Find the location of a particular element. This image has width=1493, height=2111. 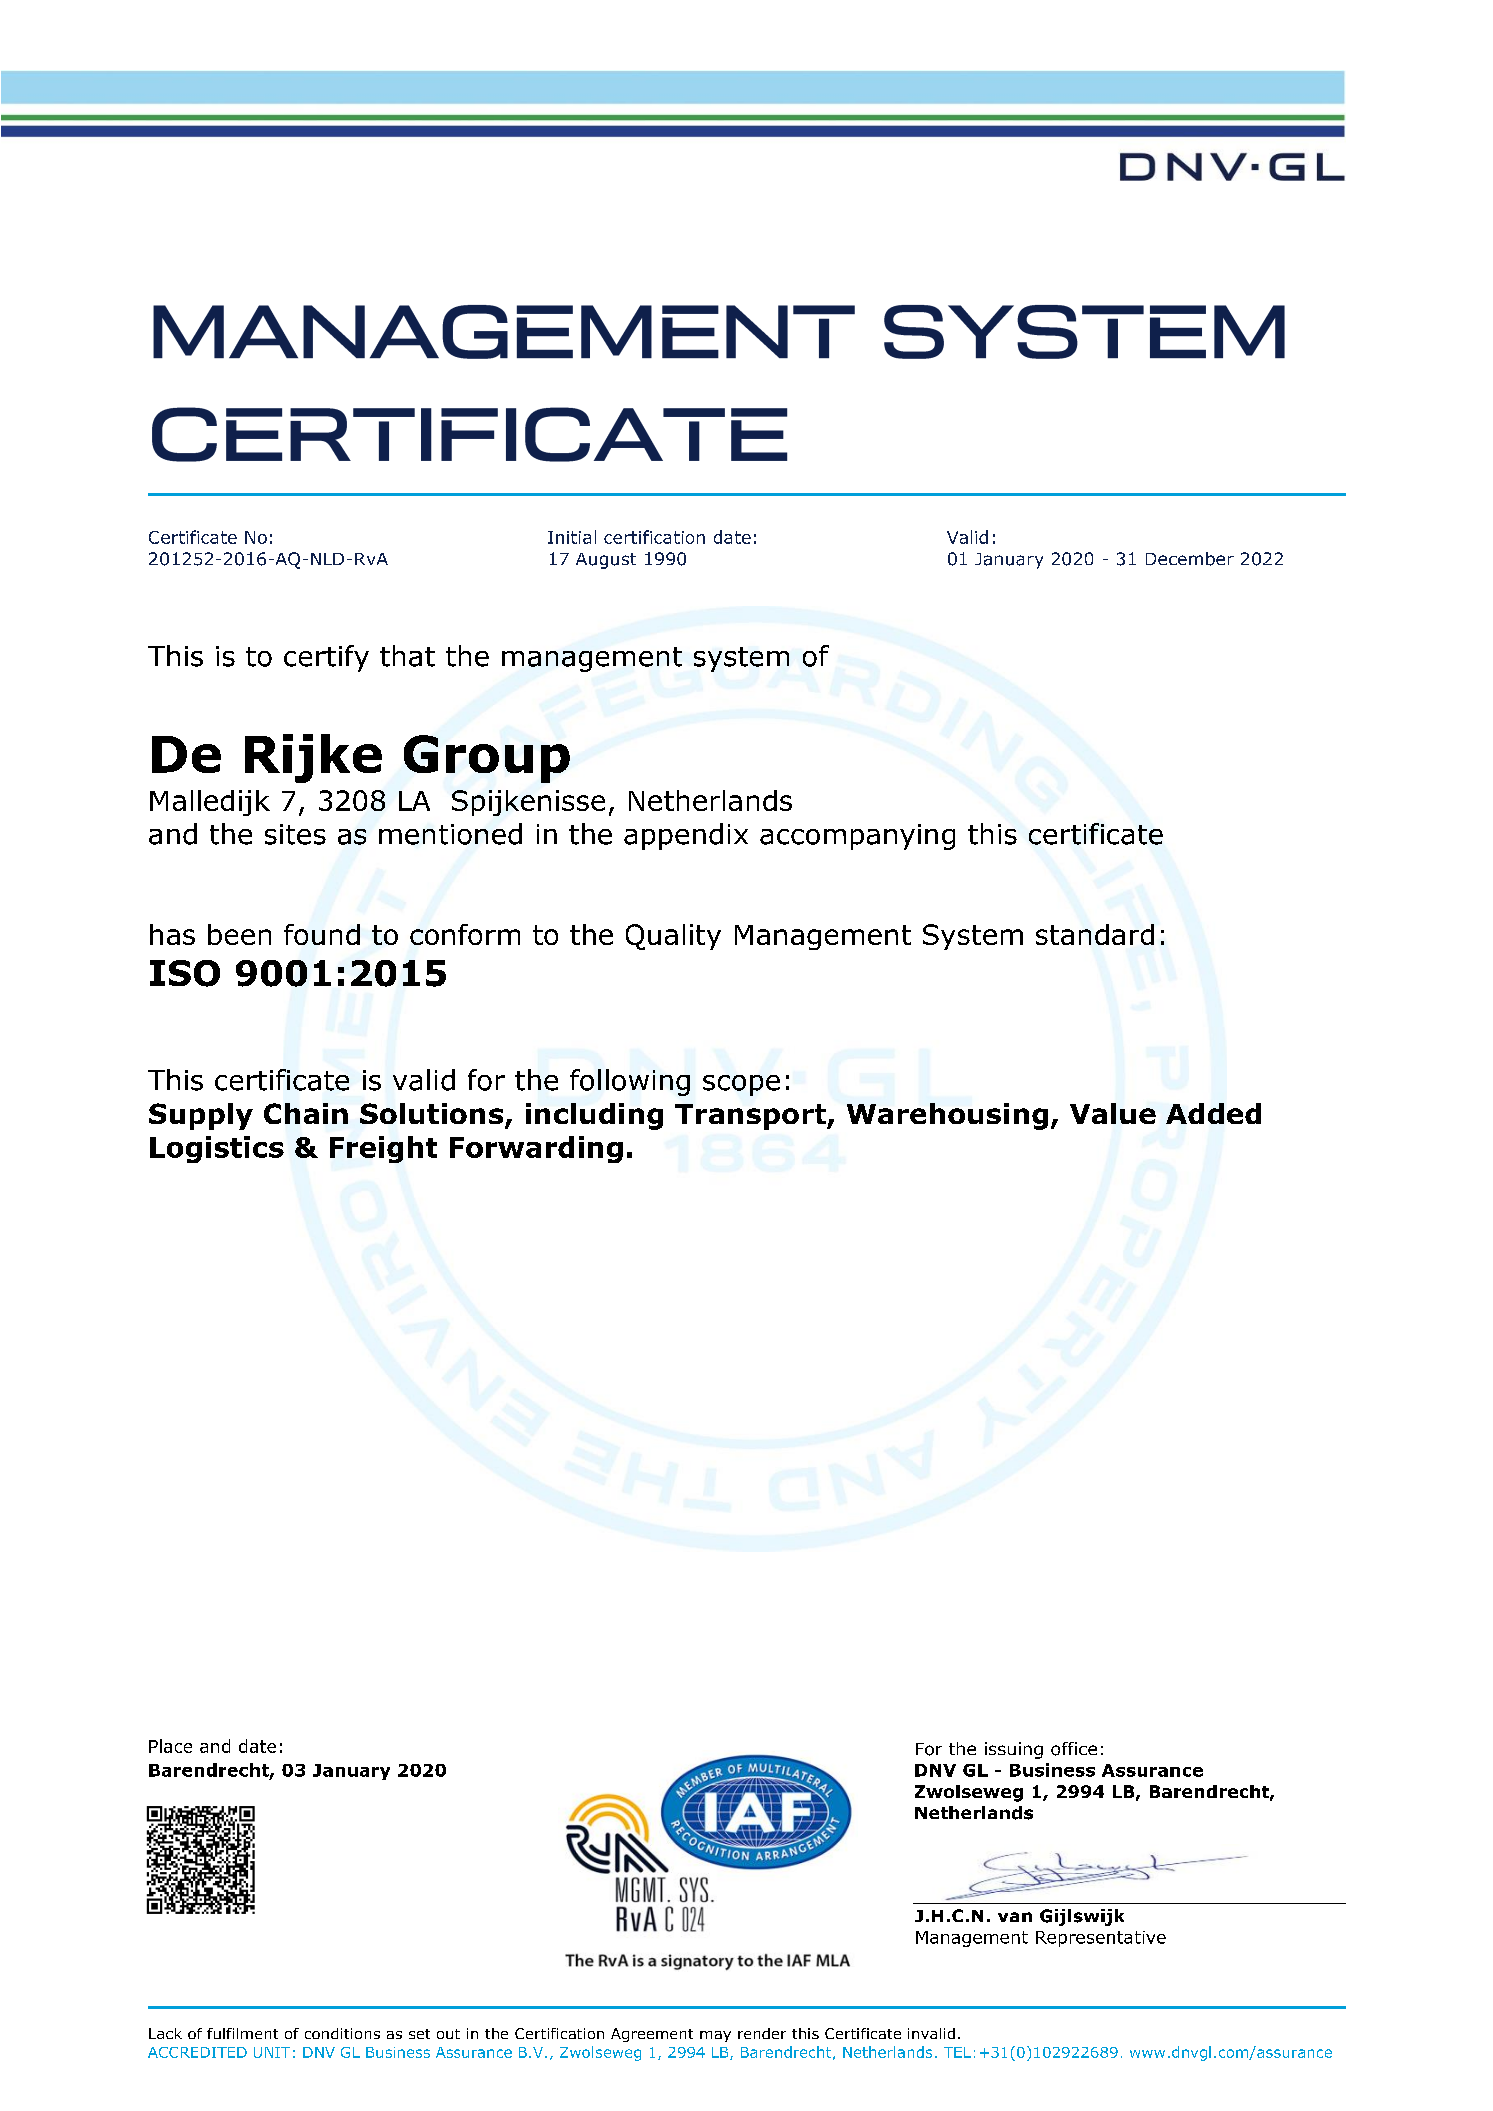

Logistics is located at coordinates (217, 1149).
